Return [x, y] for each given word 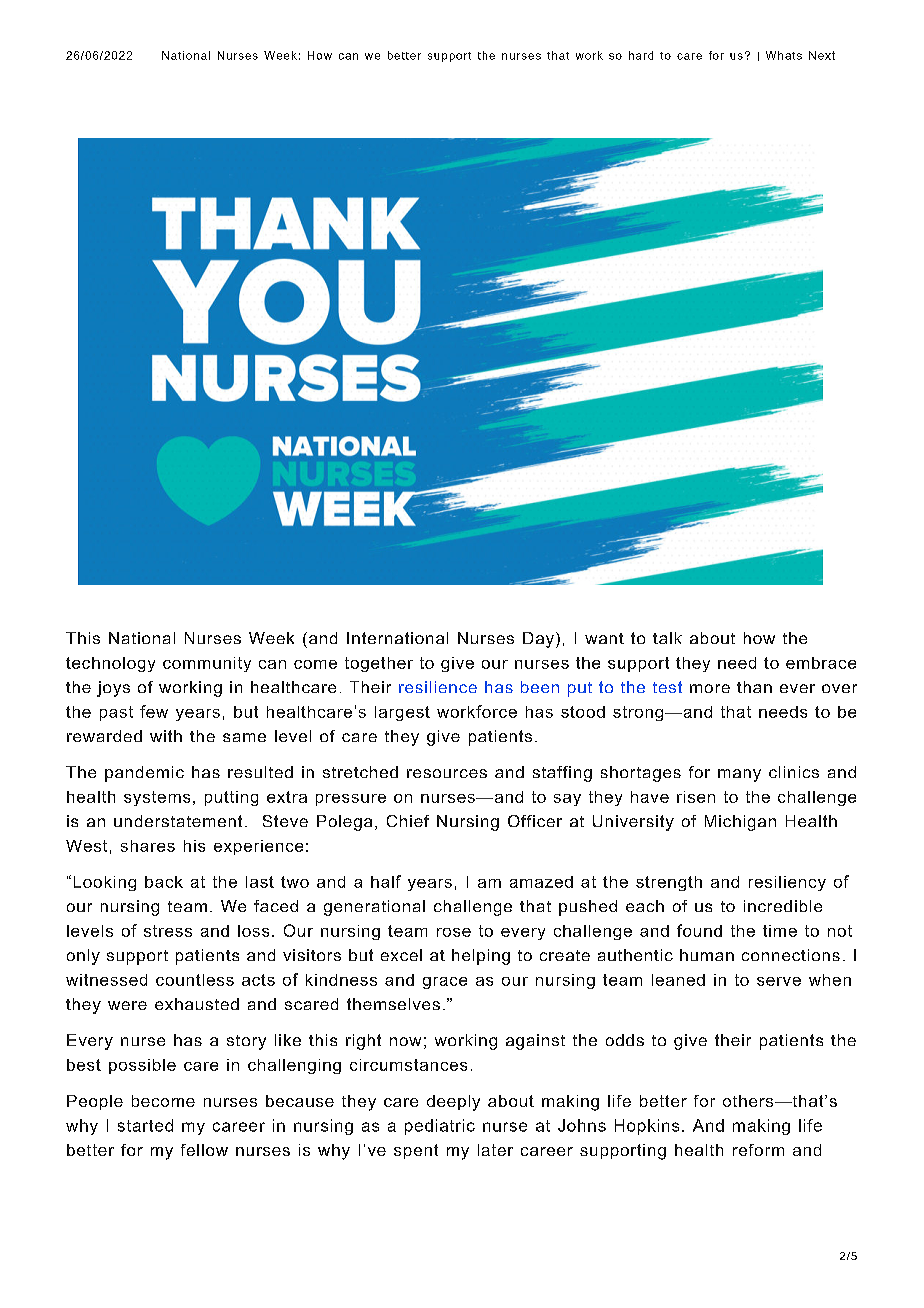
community [207, 664]
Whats [784, 55]
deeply [453, 1103]
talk [667, 638]
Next [822, 55]
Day [538, 640]
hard [641, 55]
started [145, 1125]
